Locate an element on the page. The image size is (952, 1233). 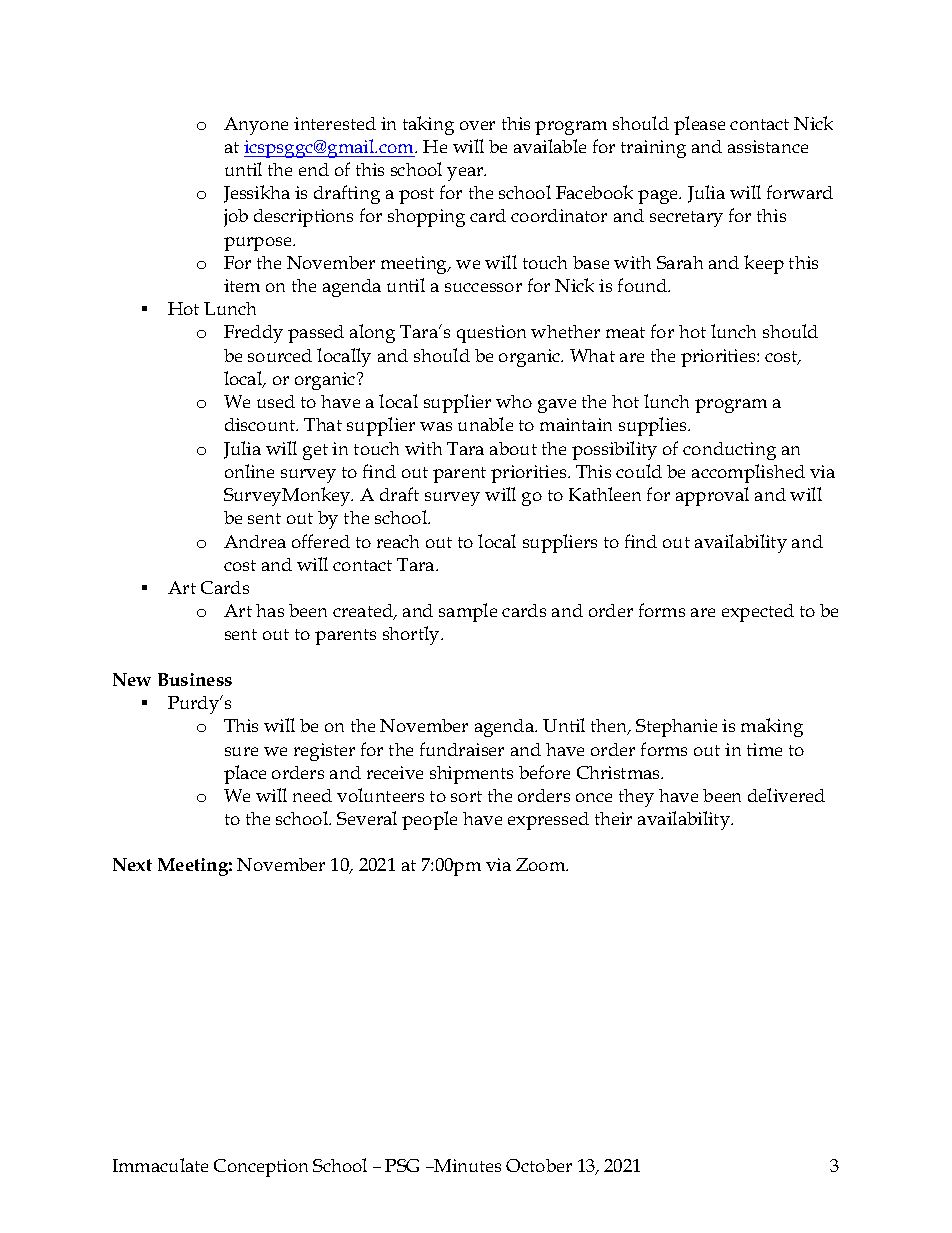
Next is located at coordinates (132, 864).
